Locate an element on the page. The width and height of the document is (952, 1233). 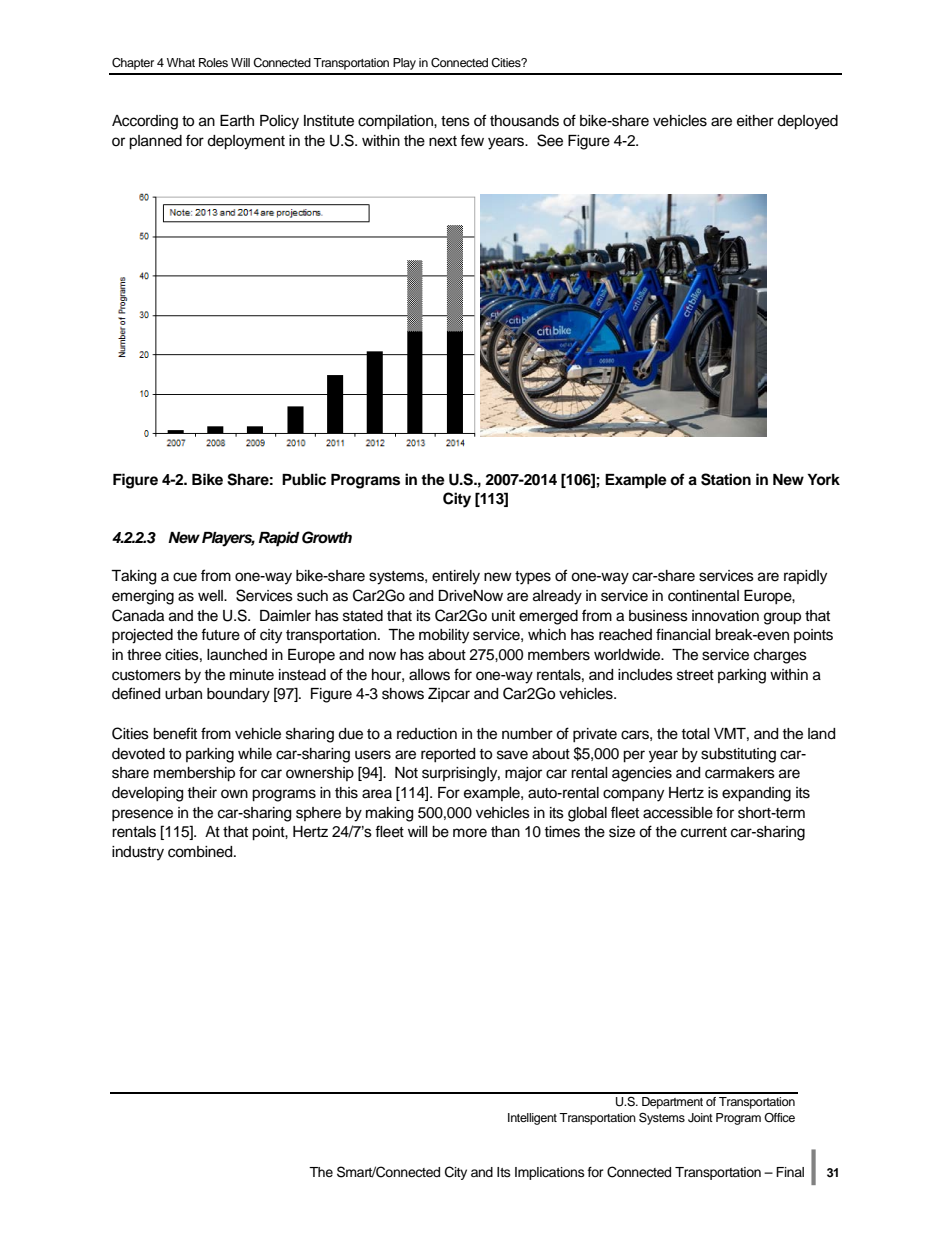
few is located at coordinates (472, 140).
